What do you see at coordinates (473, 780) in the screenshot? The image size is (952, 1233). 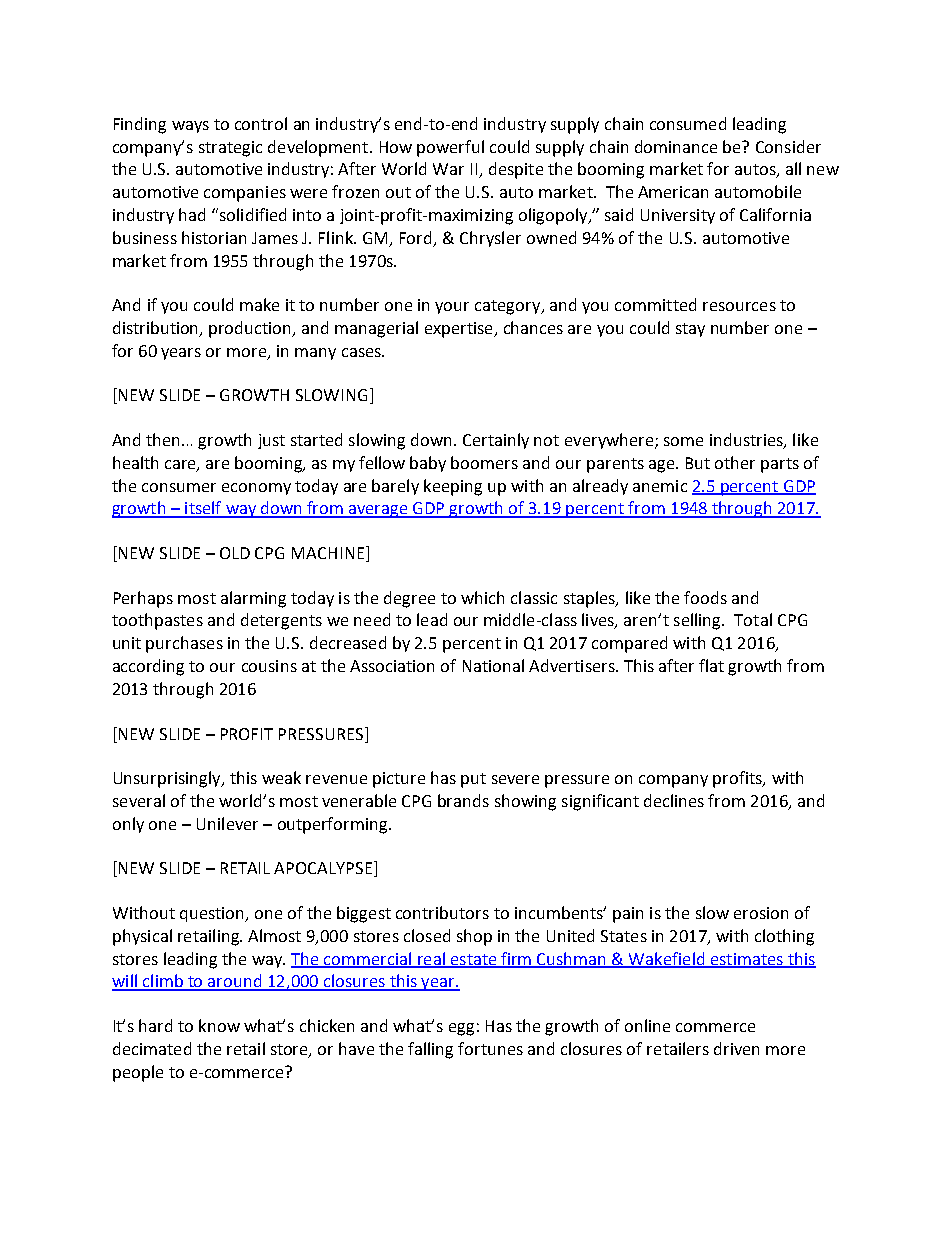 I see `put` at bounding box center [473, 780].
